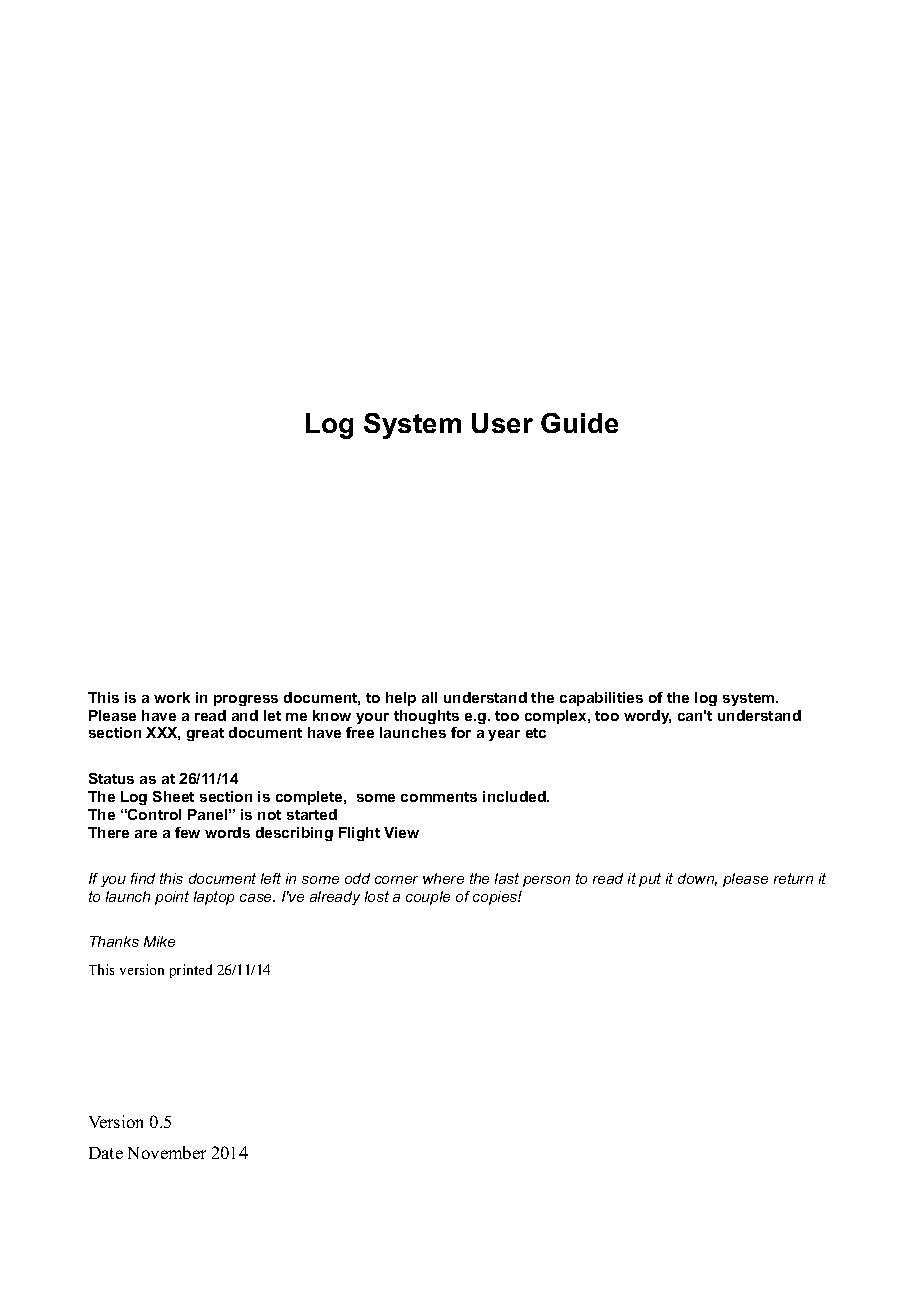  Describe the element at coordinates (579, 423) in the screenshot. I see `Guide` at that location.
